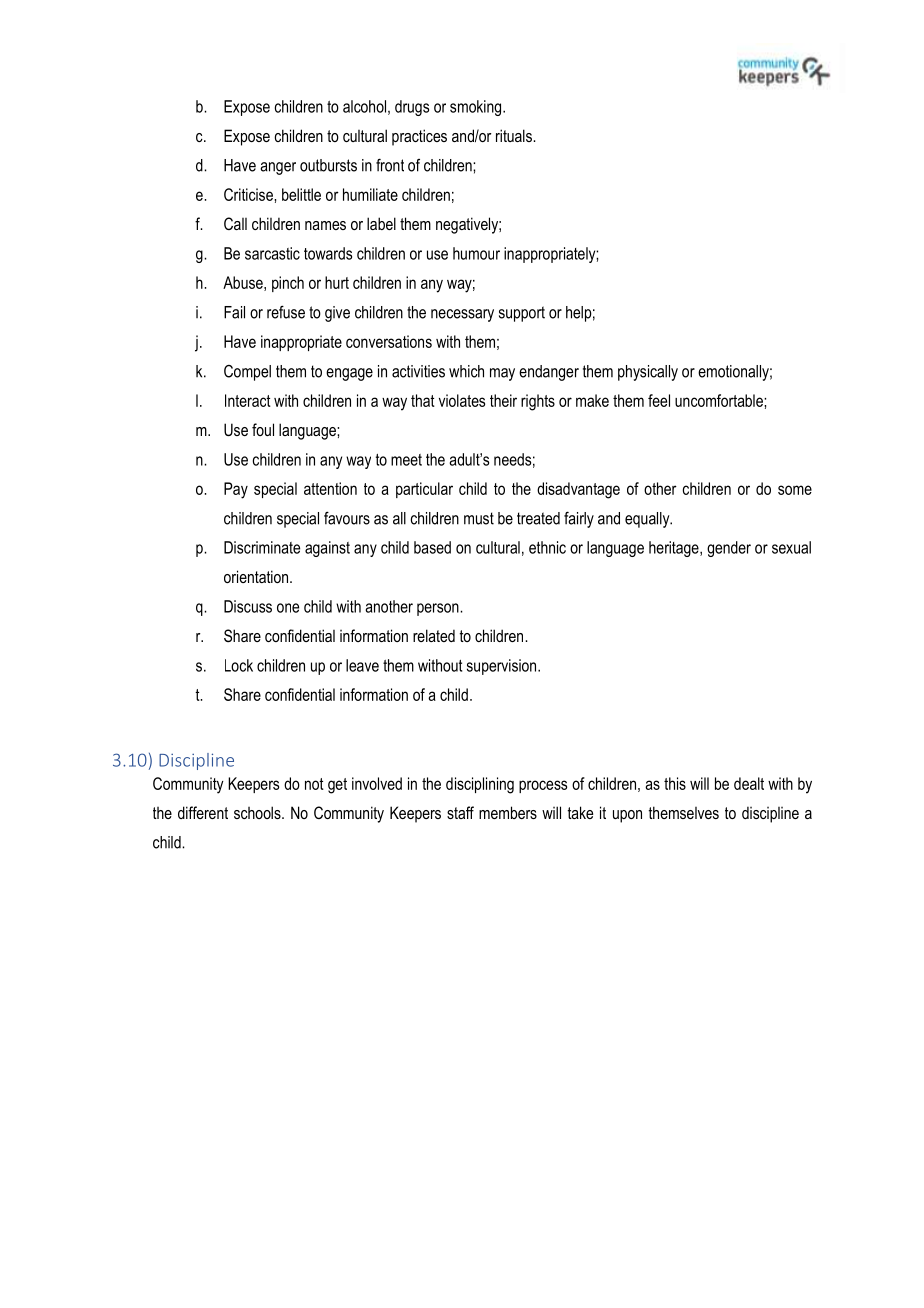 The image size is (924, 1308). Describe the element at coordinates (515, 135) in the screenshot. I see `rituals` at that location.
